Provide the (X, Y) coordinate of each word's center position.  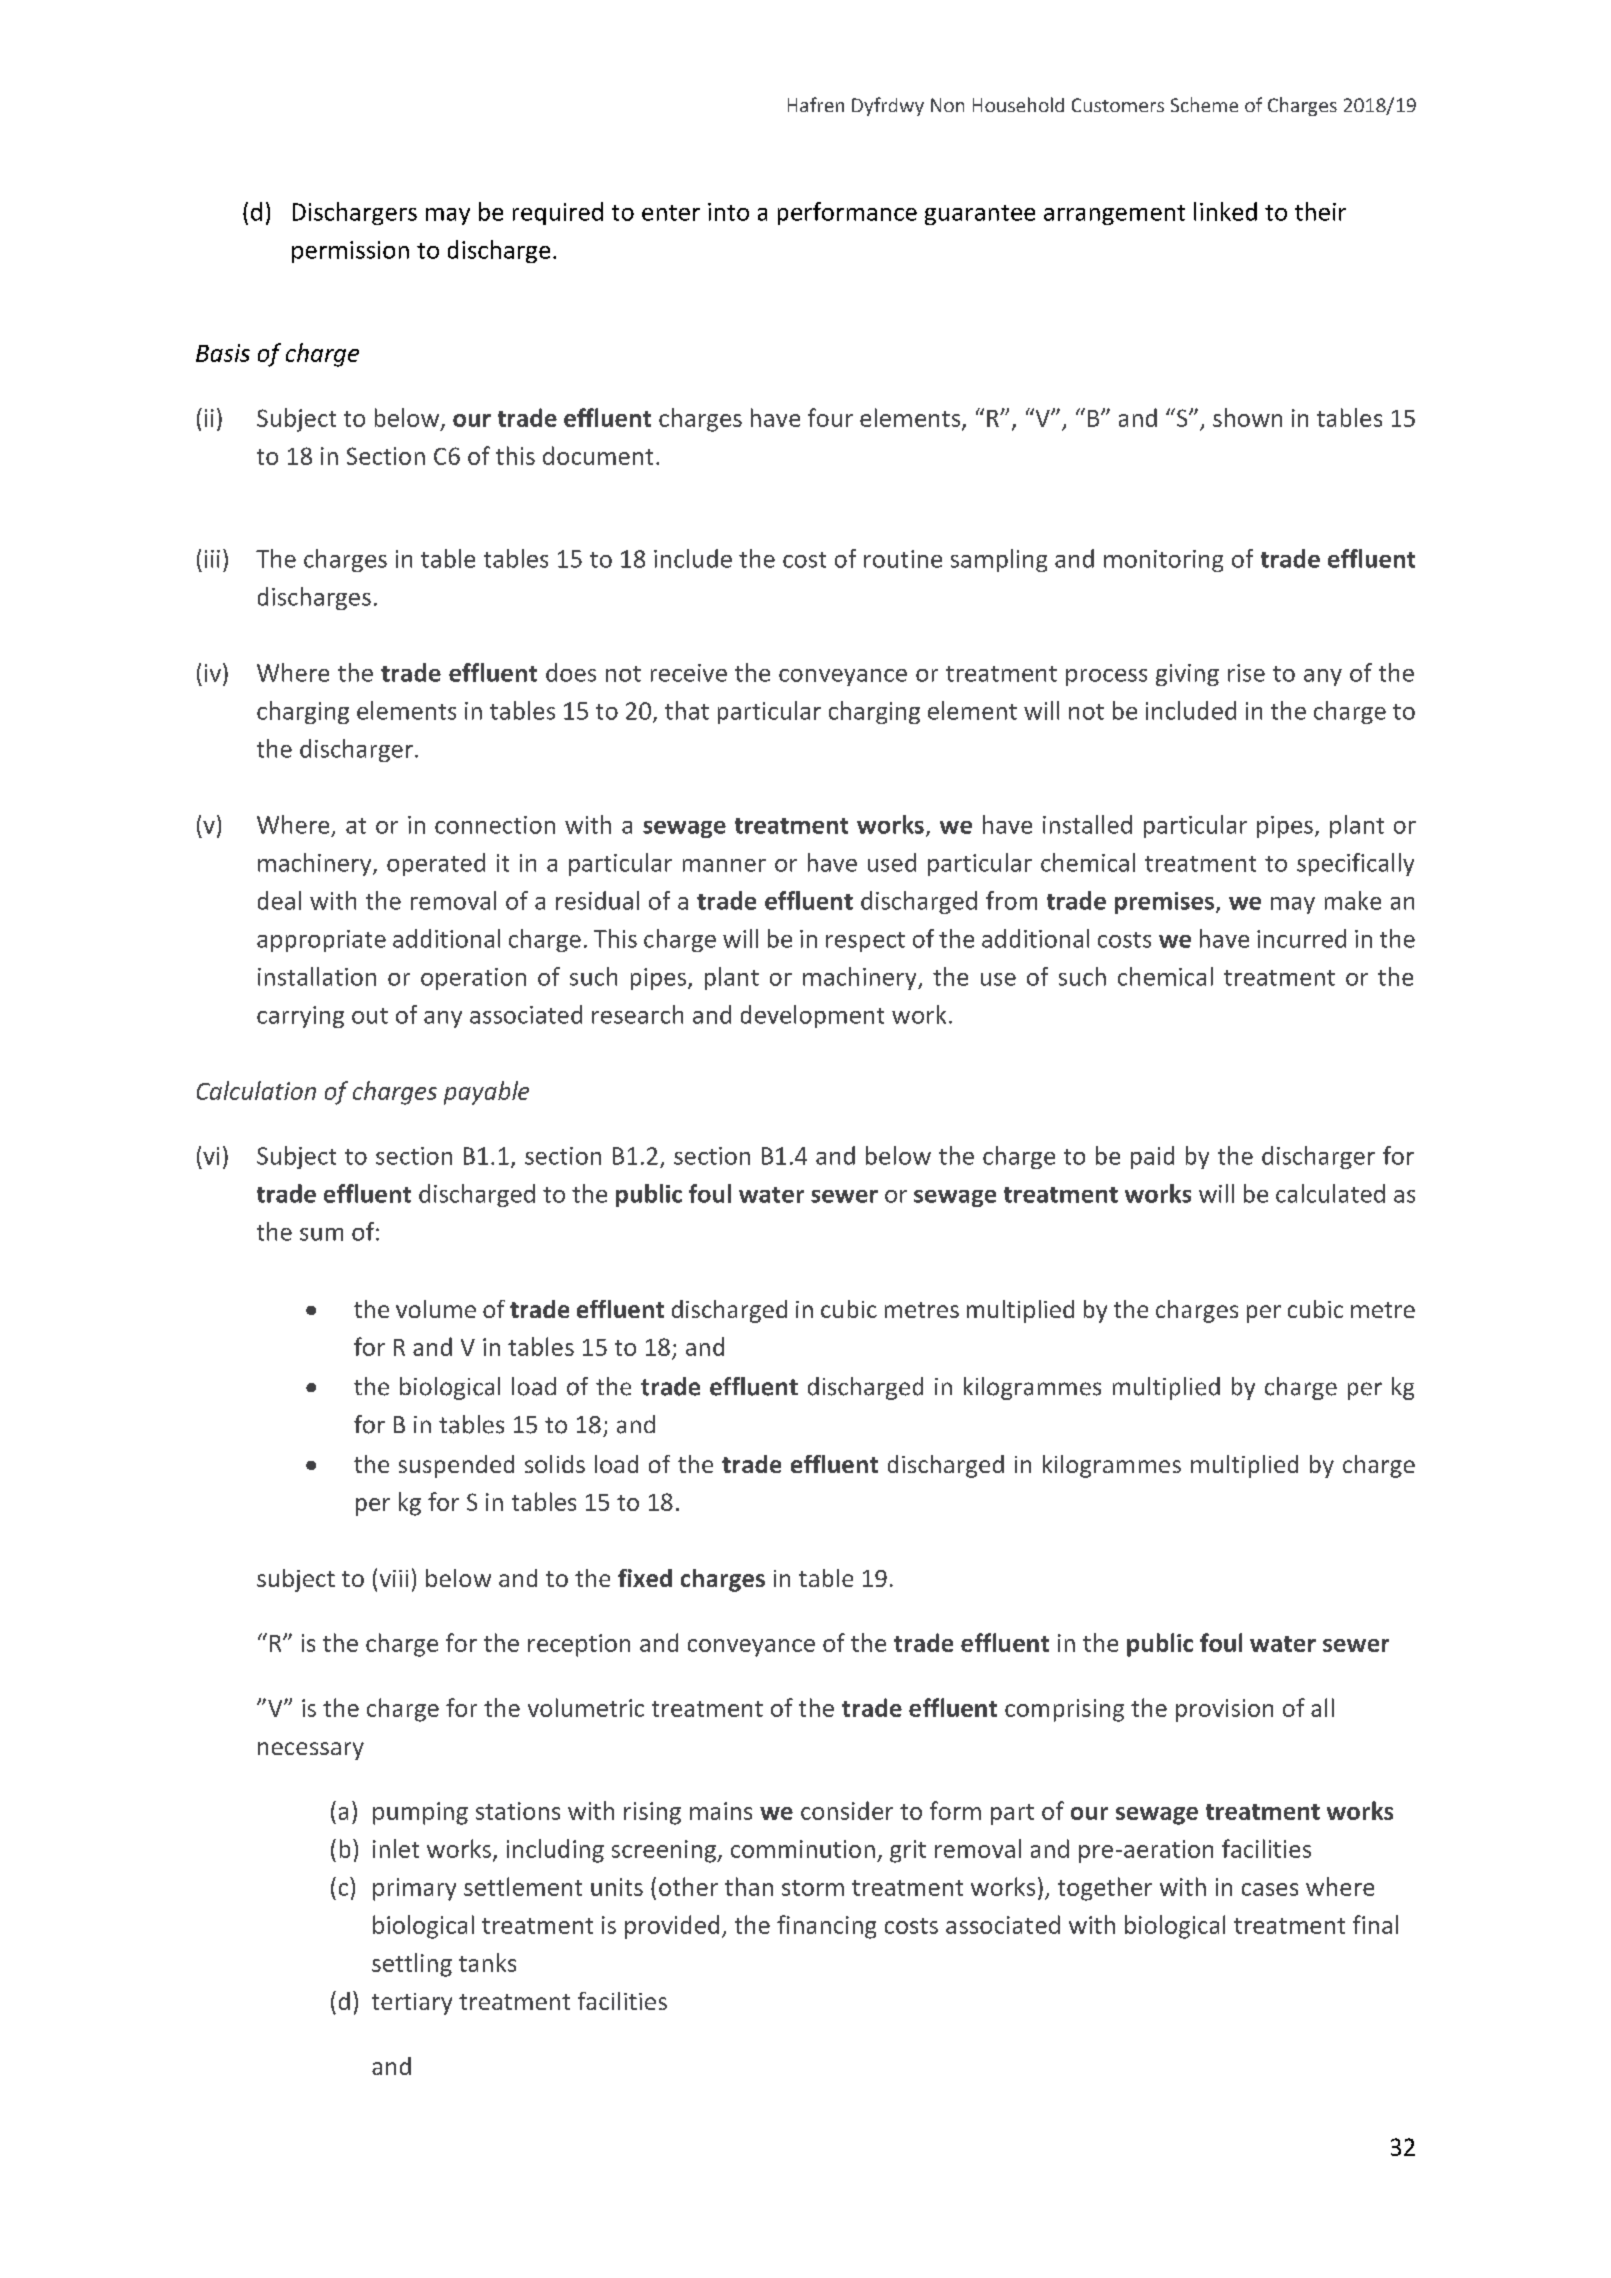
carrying (300, 1017)
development (812, 1016)
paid (1152, 1157)
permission (350, 252)
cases (1270, 1889)
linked (1225, 211)
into (728, 212)
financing (826, 1927)
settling (412, 1965)
